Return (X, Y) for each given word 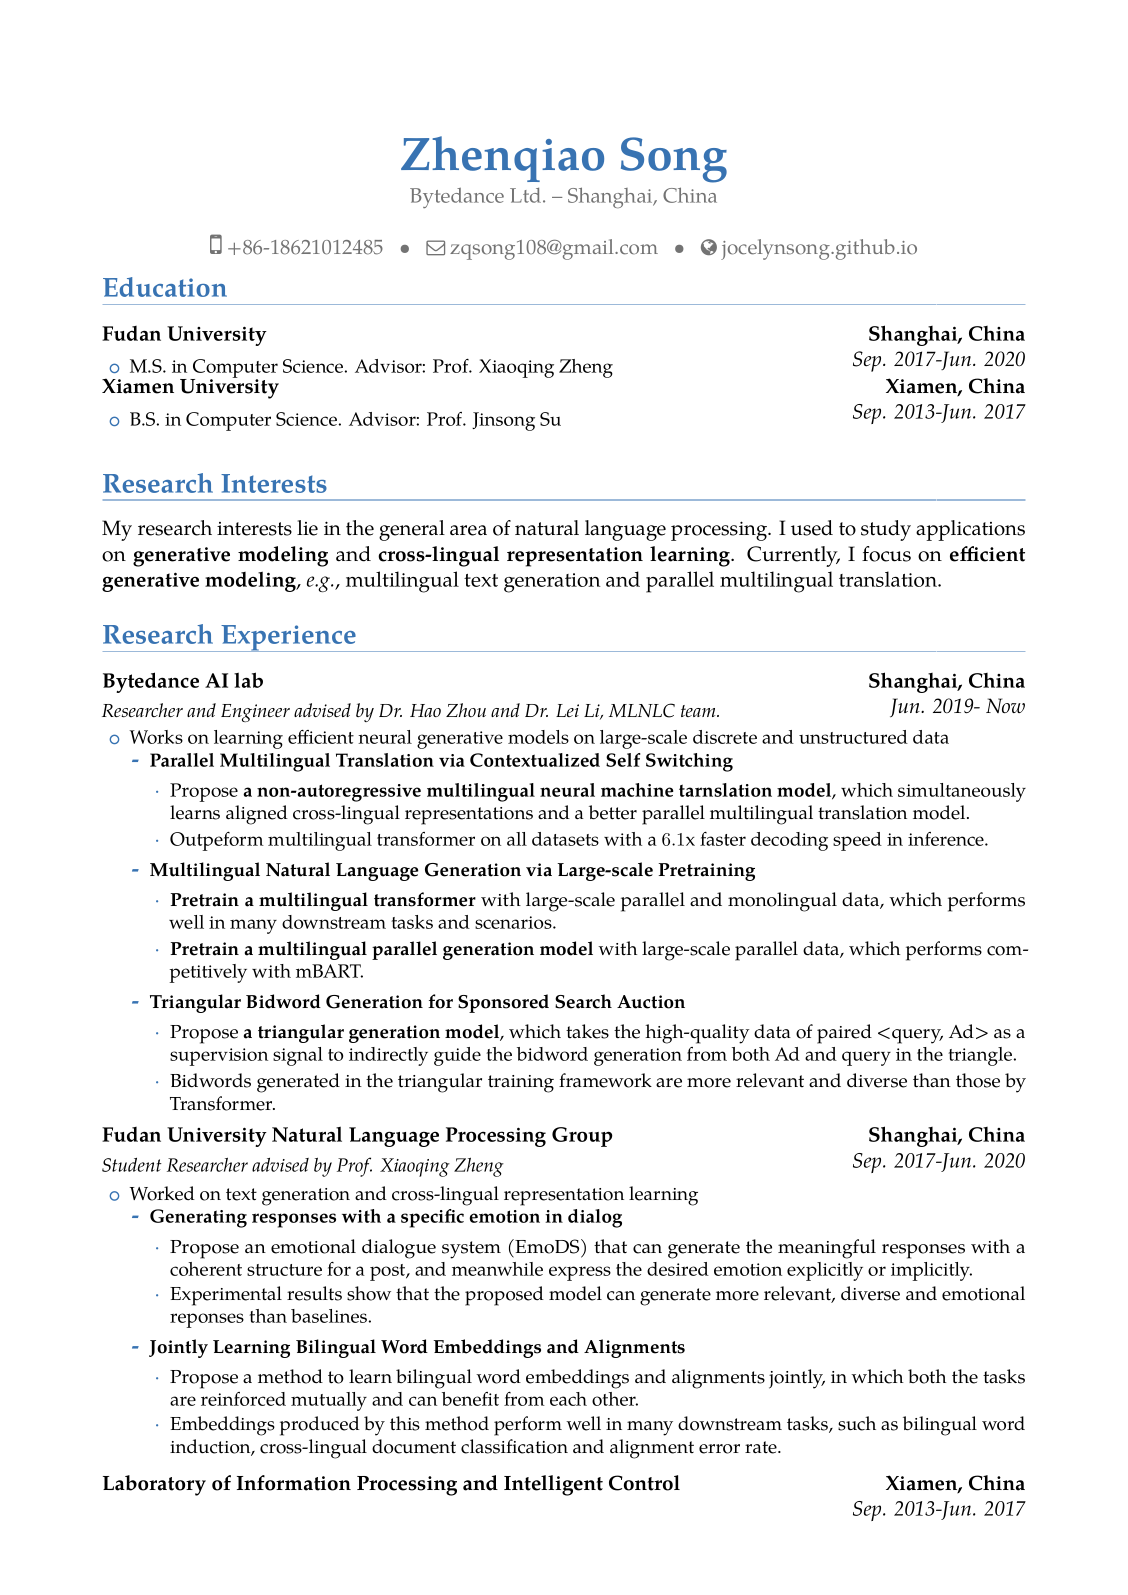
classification (514, 1446)
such (857, 1423)
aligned (257, 815)
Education (165, 287)
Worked (162, 1193)
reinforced (243, 1399)
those (978, 1080)
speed (857, 841)
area (468, 530)
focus (886, 554)
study (886, 530)
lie (307, 528)
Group (582, 1137)
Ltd (527, 195)
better (613, 812)
